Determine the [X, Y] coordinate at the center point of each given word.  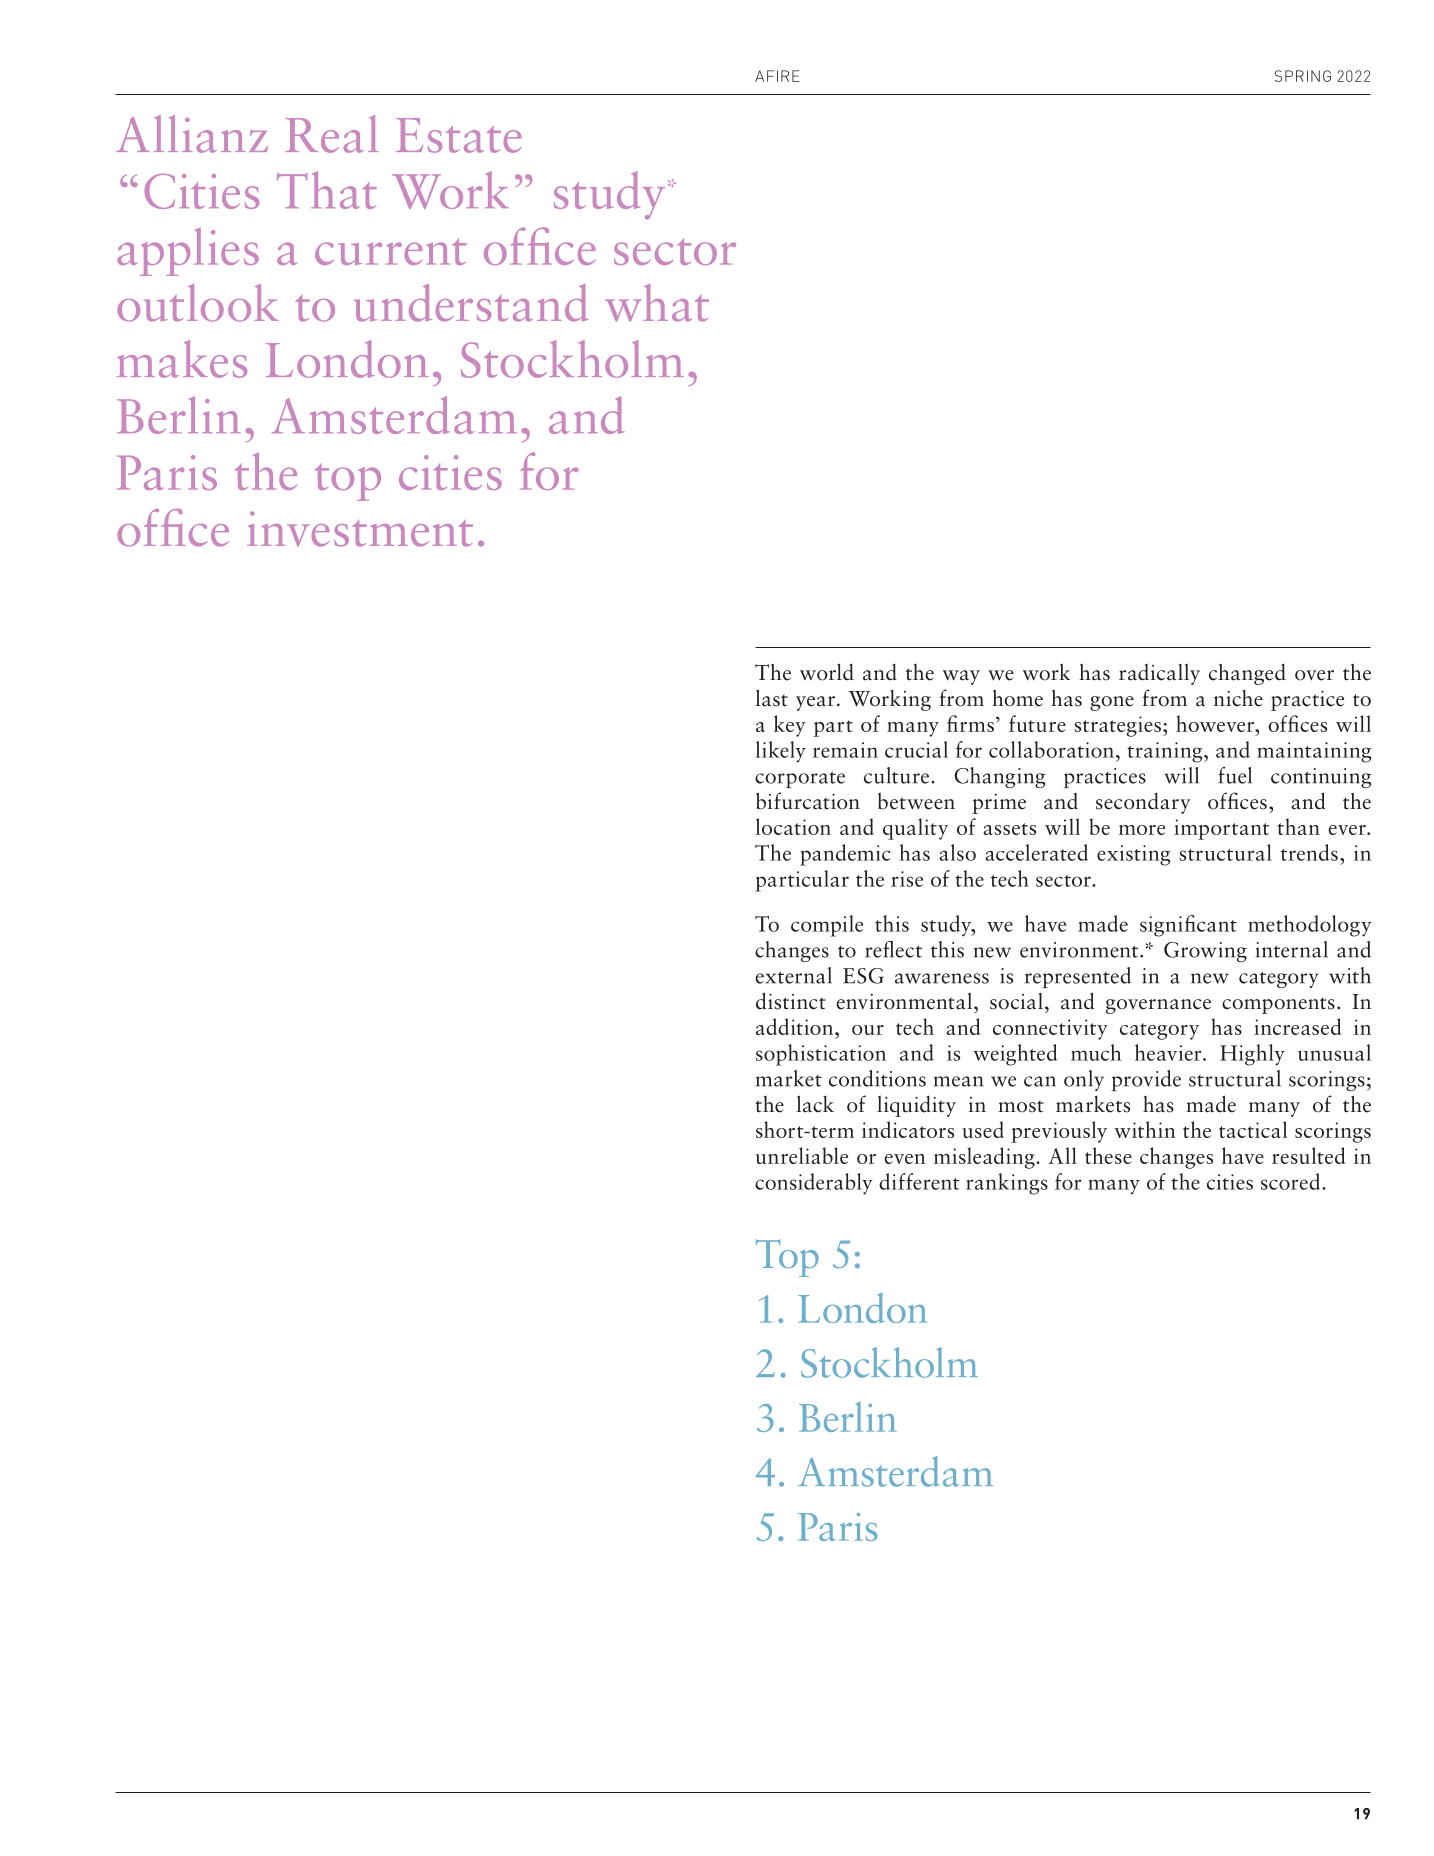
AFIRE [777, 76]
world [827, 672]
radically [1159, 674]
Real [332, 134]
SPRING [1303, 76]
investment [360, 529]
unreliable [802, 1155]
